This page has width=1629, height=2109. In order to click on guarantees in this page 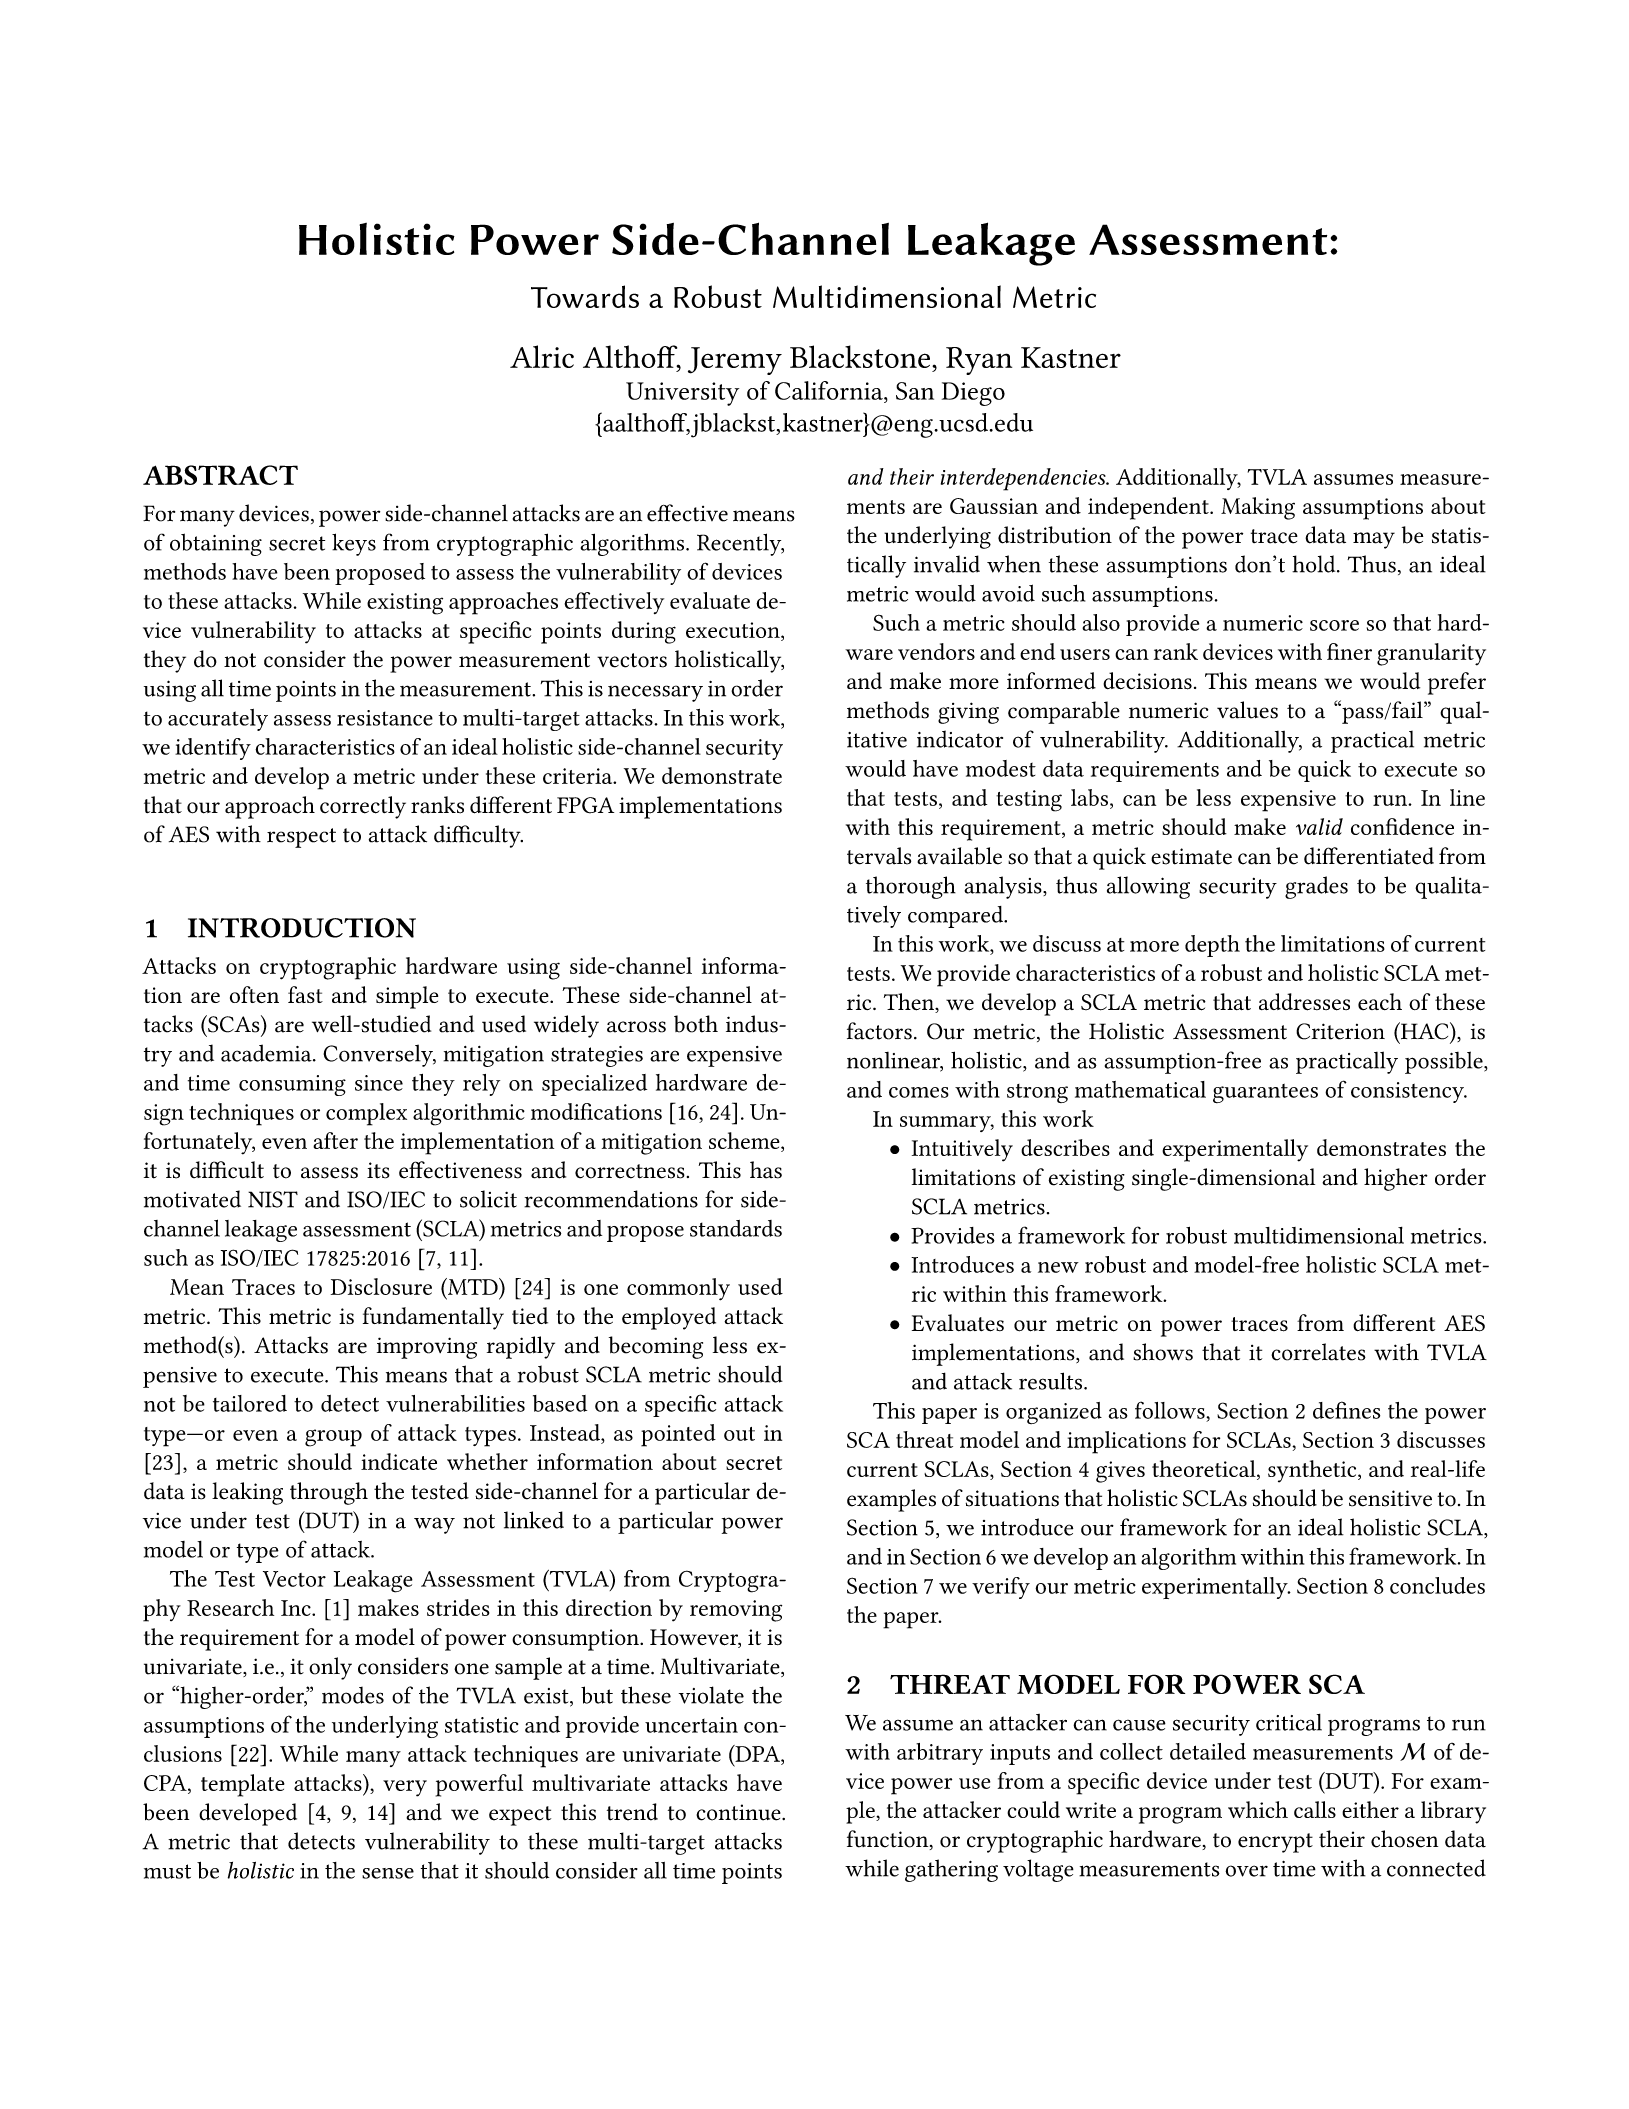, I will do `click(1265, 1093)`.
